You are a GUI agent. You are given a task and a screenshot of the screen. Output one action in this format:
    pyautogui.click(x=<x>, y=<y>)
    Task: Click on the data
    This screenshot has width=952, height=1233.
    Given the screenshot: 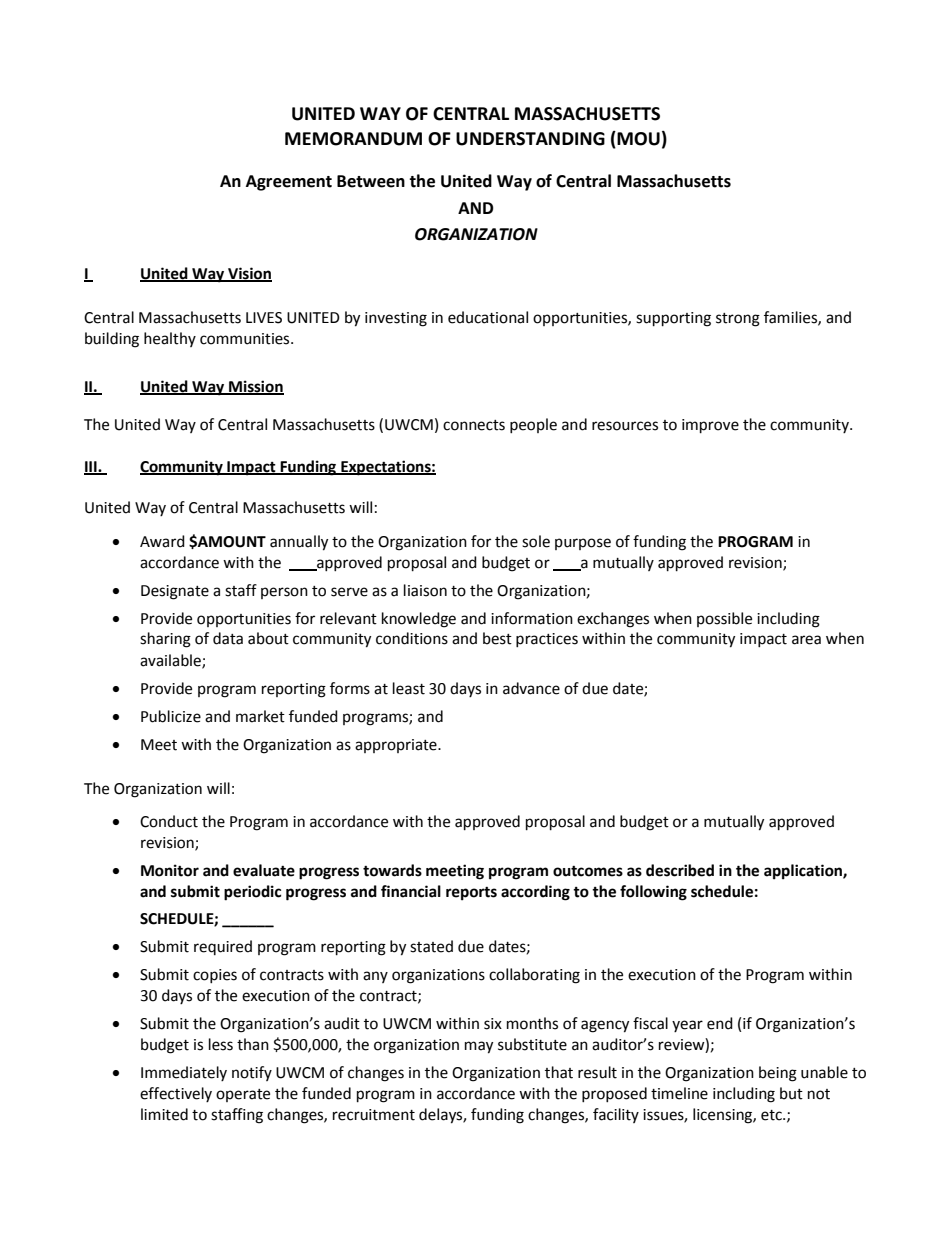 What is the action you would take?
    pyautogui.click(x=228, y=638)
